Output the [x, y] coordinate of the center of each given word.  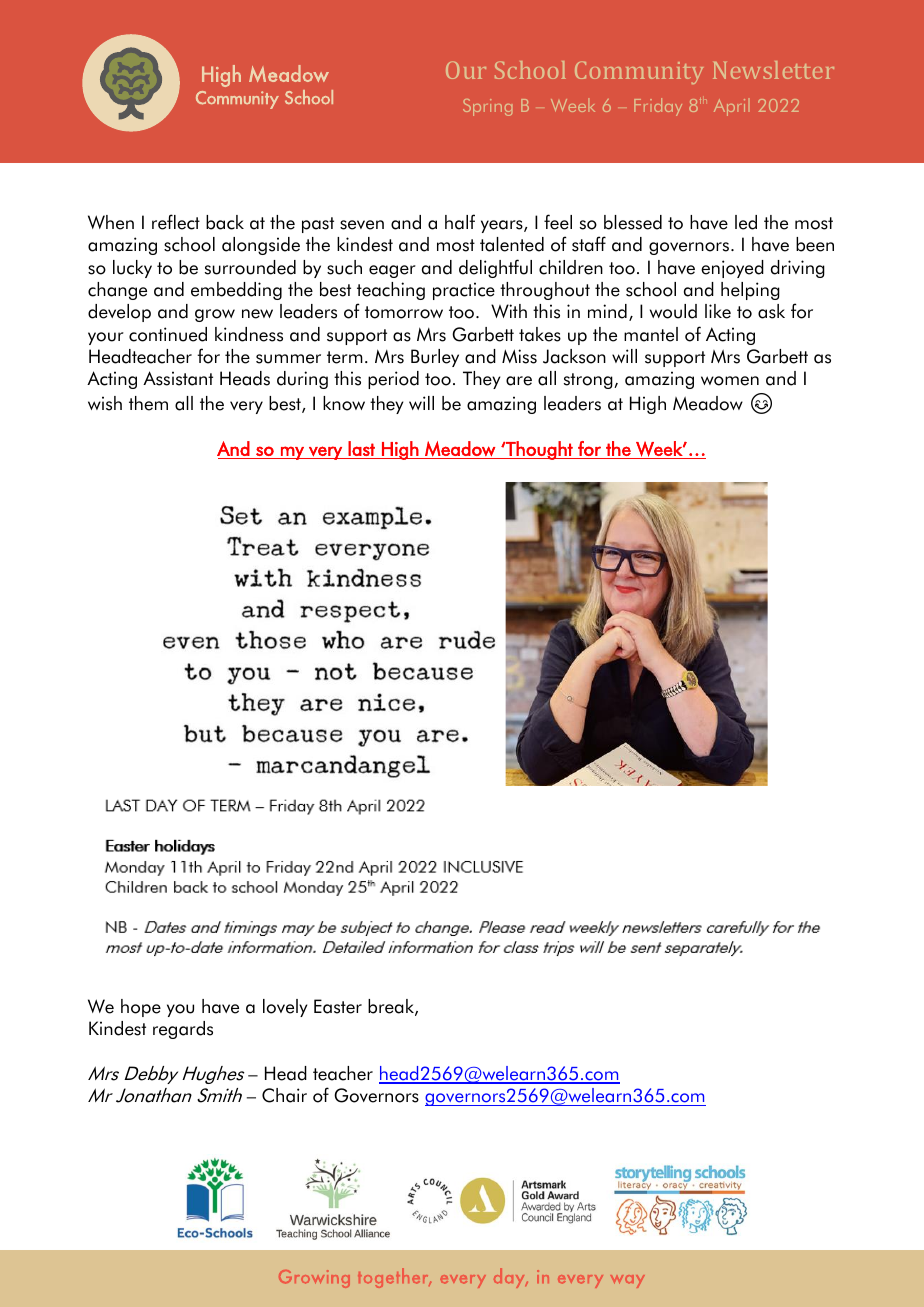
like [718, 311]
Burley [435, 358]
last [361, 448]
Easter [338, 1006]
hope [141, 1008]
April [732, 107]
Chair [284, 1095]
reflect [176, 222]
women [730, 381]
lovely [285, 1008]
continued [168, 334]
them [148, 403]
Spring [487, 107]
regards [183, 1030]
